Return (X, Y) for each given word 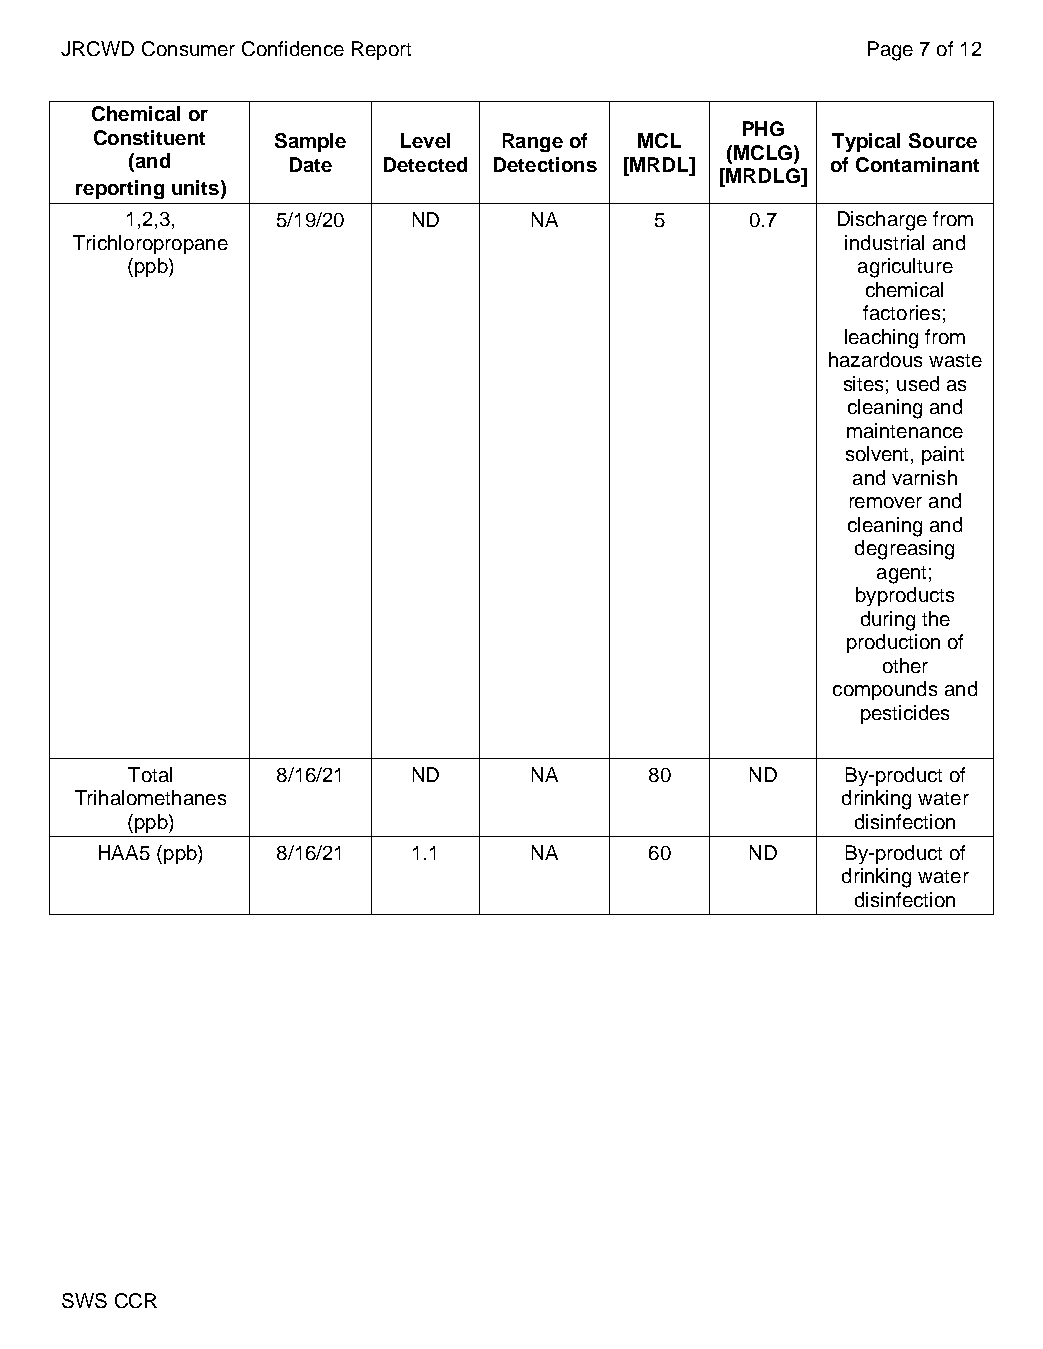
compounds (885, 690)
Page (890, 51)
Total (150, 774)
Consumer (188, 48)
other (905, 665)
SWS (84, 1300)
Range (533, 142)
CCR (136, 1300)
